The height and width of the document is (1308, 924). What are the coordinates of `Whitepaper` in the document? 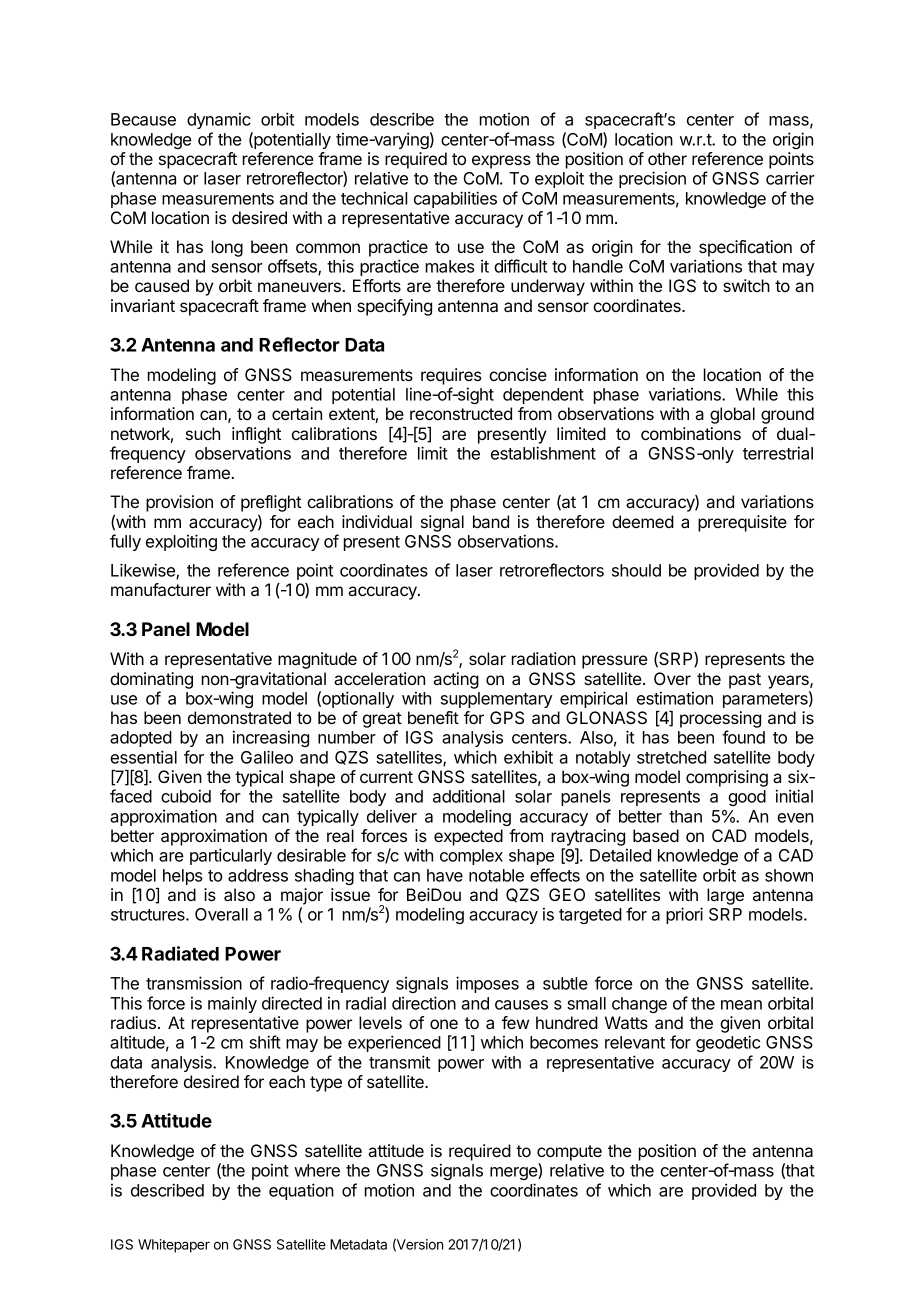 It's located at (174, 1246).
